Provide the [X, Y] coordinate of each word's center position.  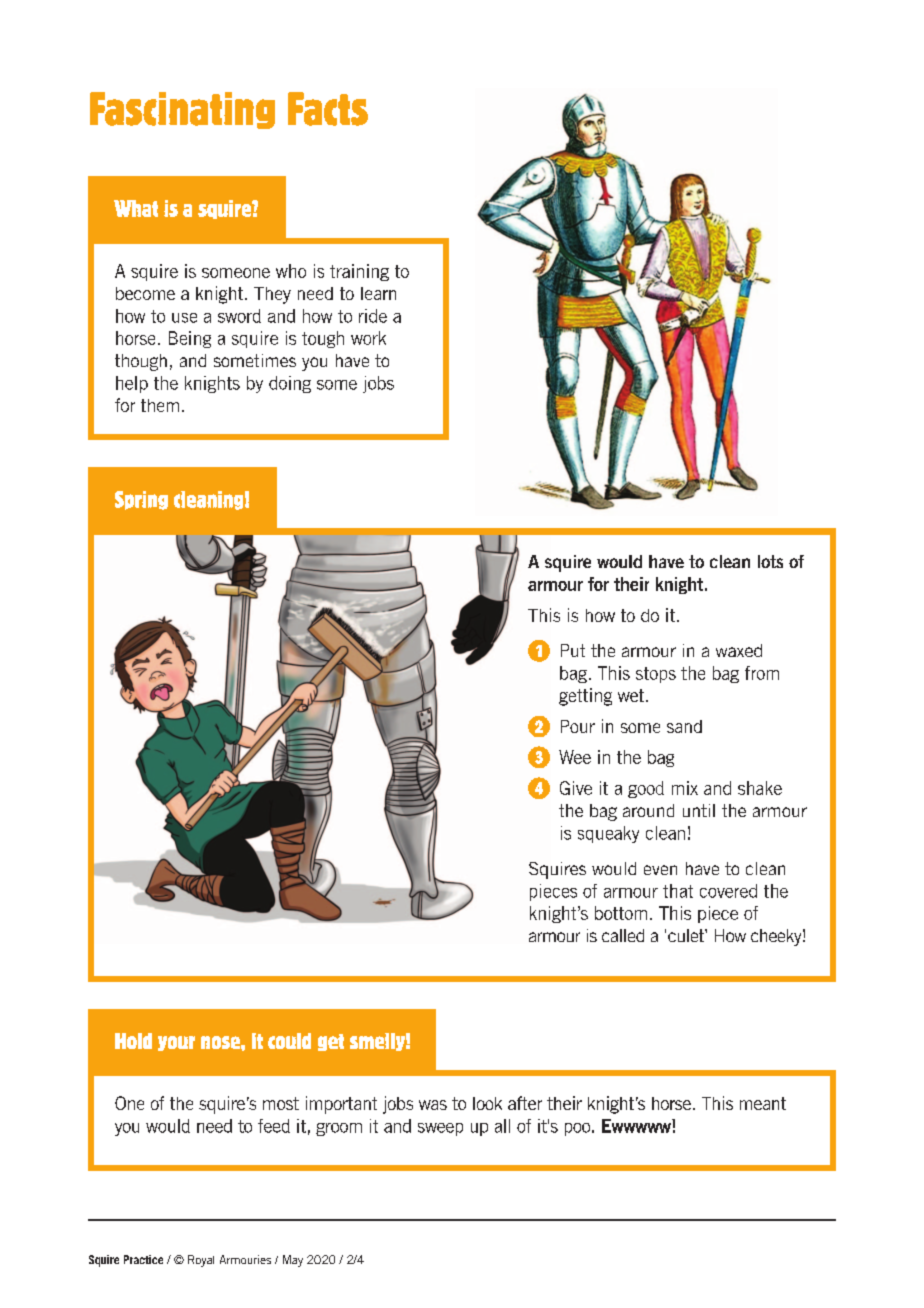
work [368, 338]
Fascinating [182, 110]
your [176, 1043]
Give [576, 788]
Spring [141, 500]
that [678, 891]
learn [378, 293]
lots [770, 561]
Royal [201, 1261]
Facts [328, 109]
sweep [440, 1129]
